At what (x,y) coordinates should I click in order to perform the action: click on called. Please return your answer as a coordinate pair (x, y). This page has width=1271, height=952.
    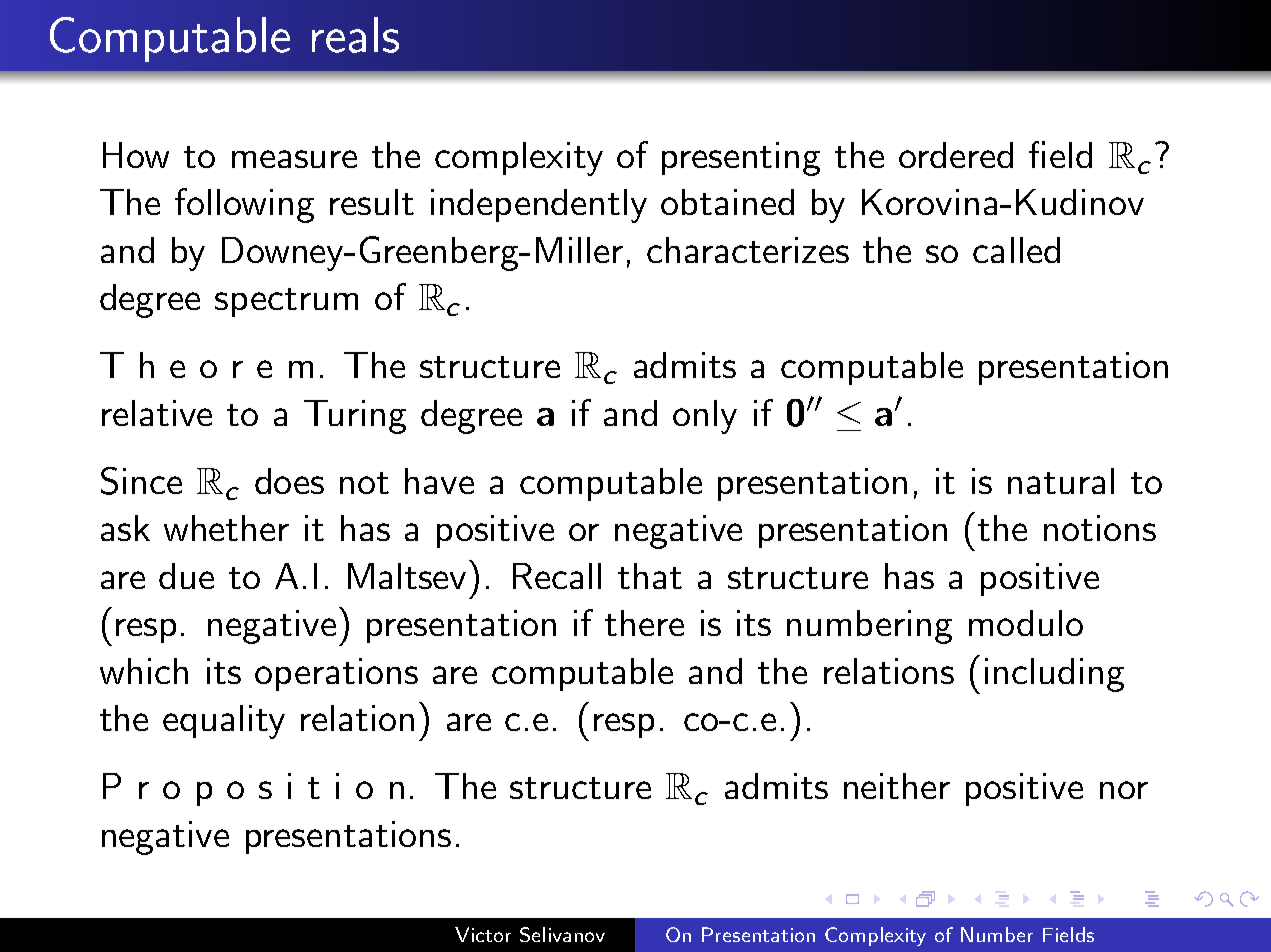
    Looking at the image, I should click on (1016, 250).
